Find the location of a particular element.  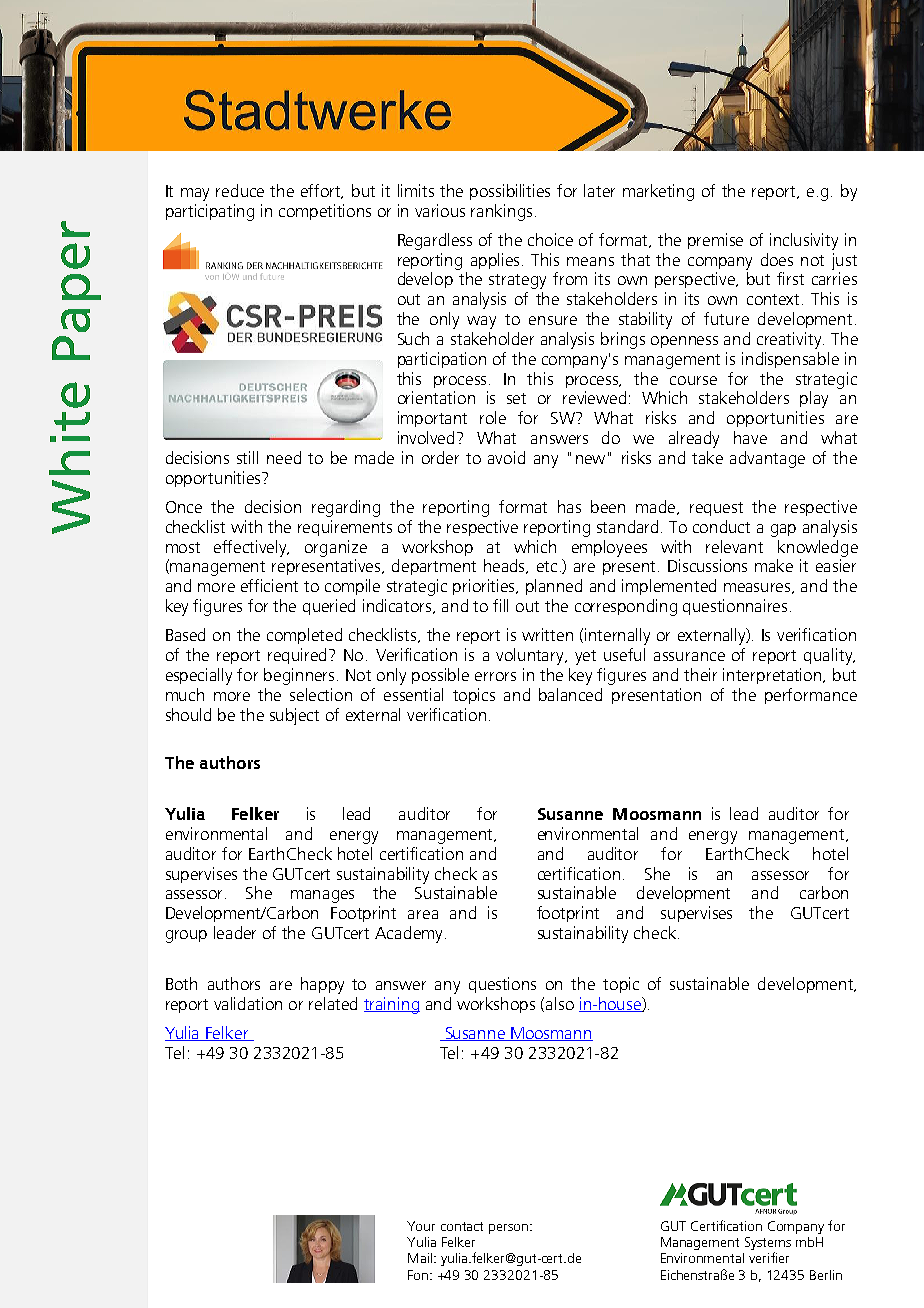

inclusivity is located at coordinates (804, 241).
